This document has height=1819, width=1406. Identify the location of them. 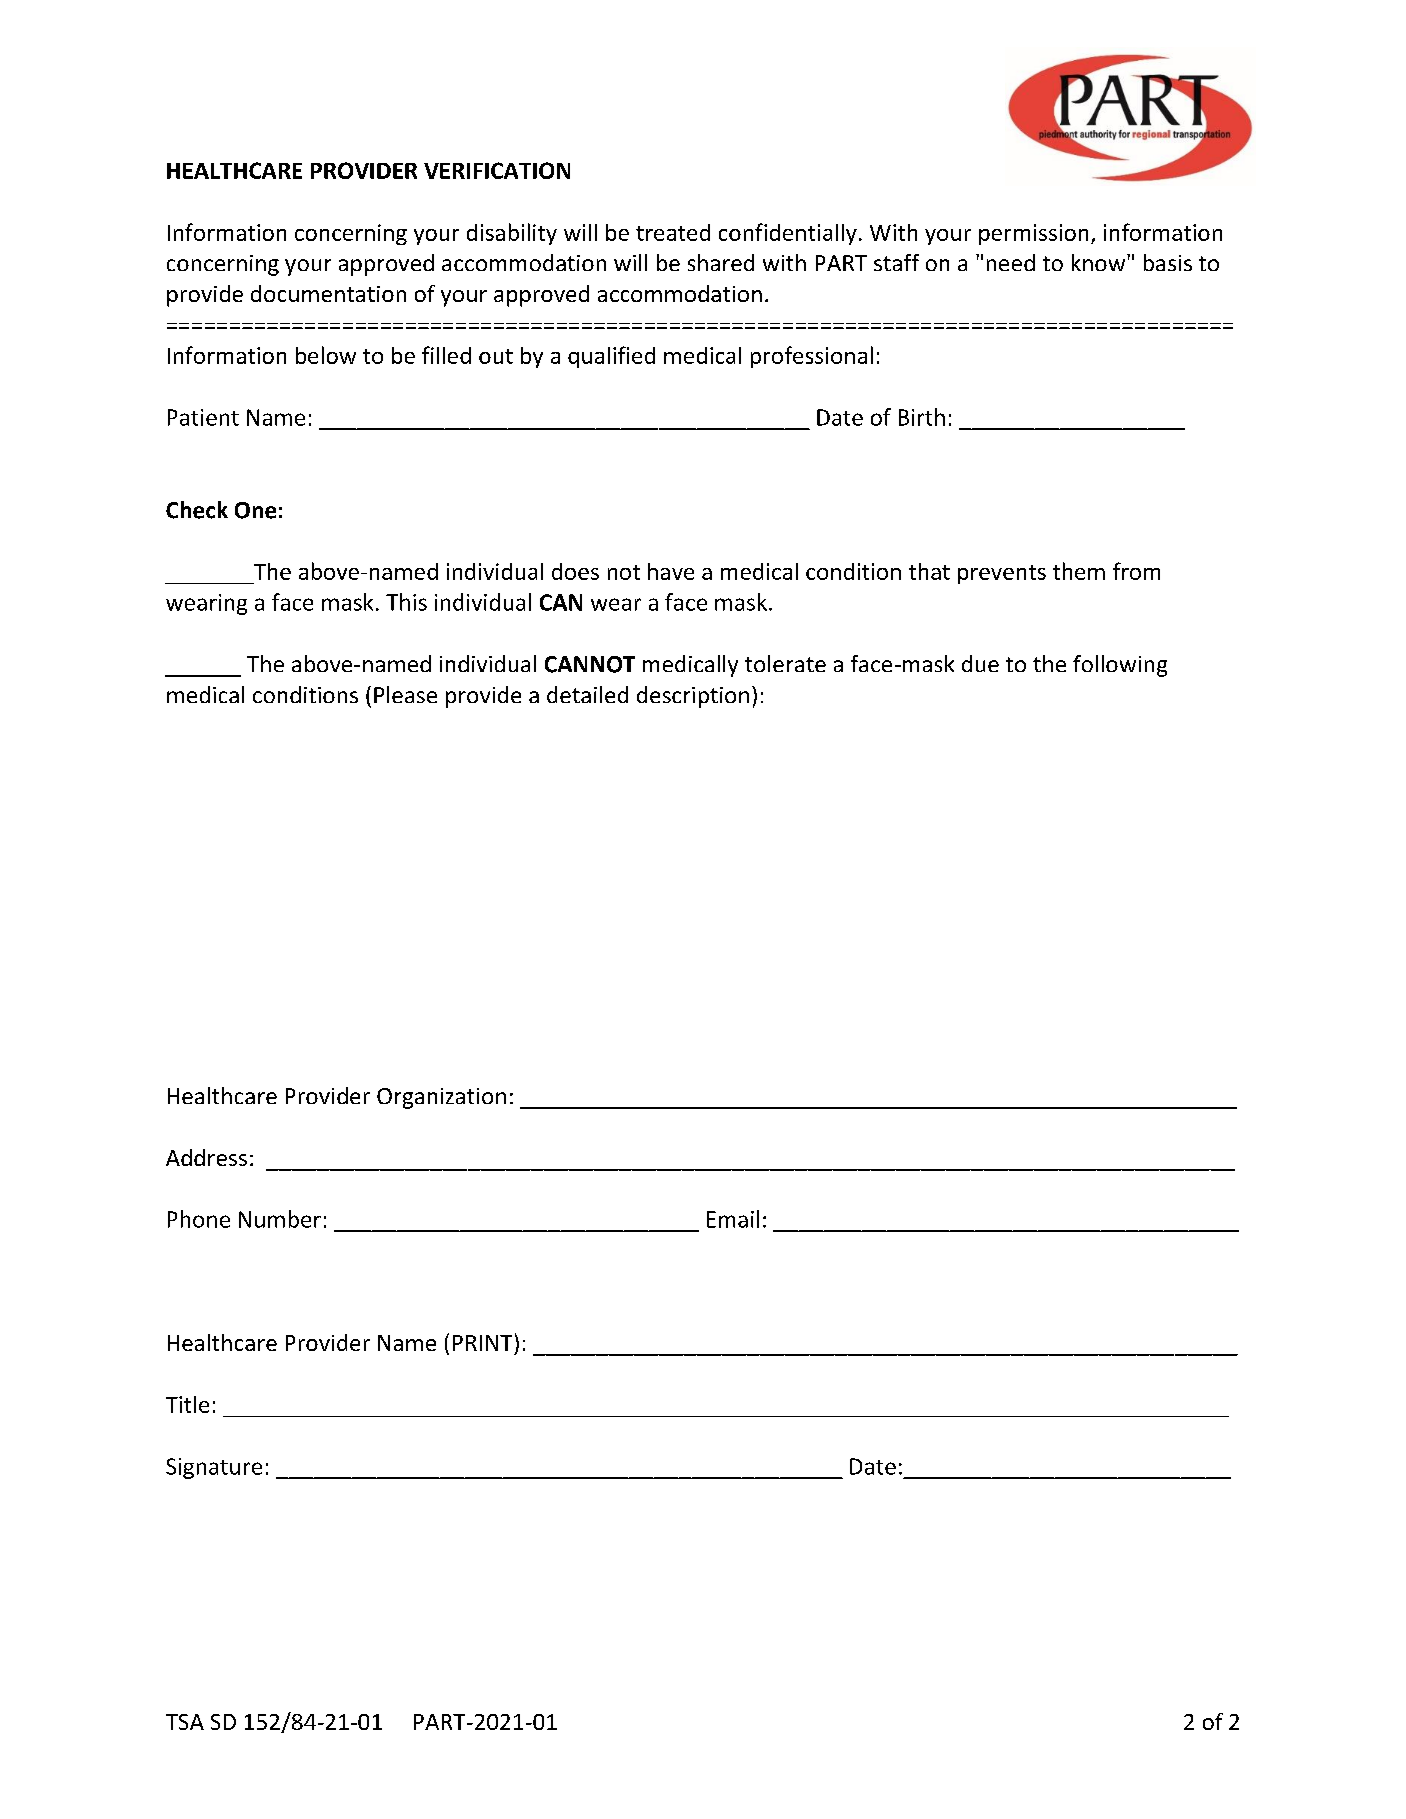
(1079, 571).
